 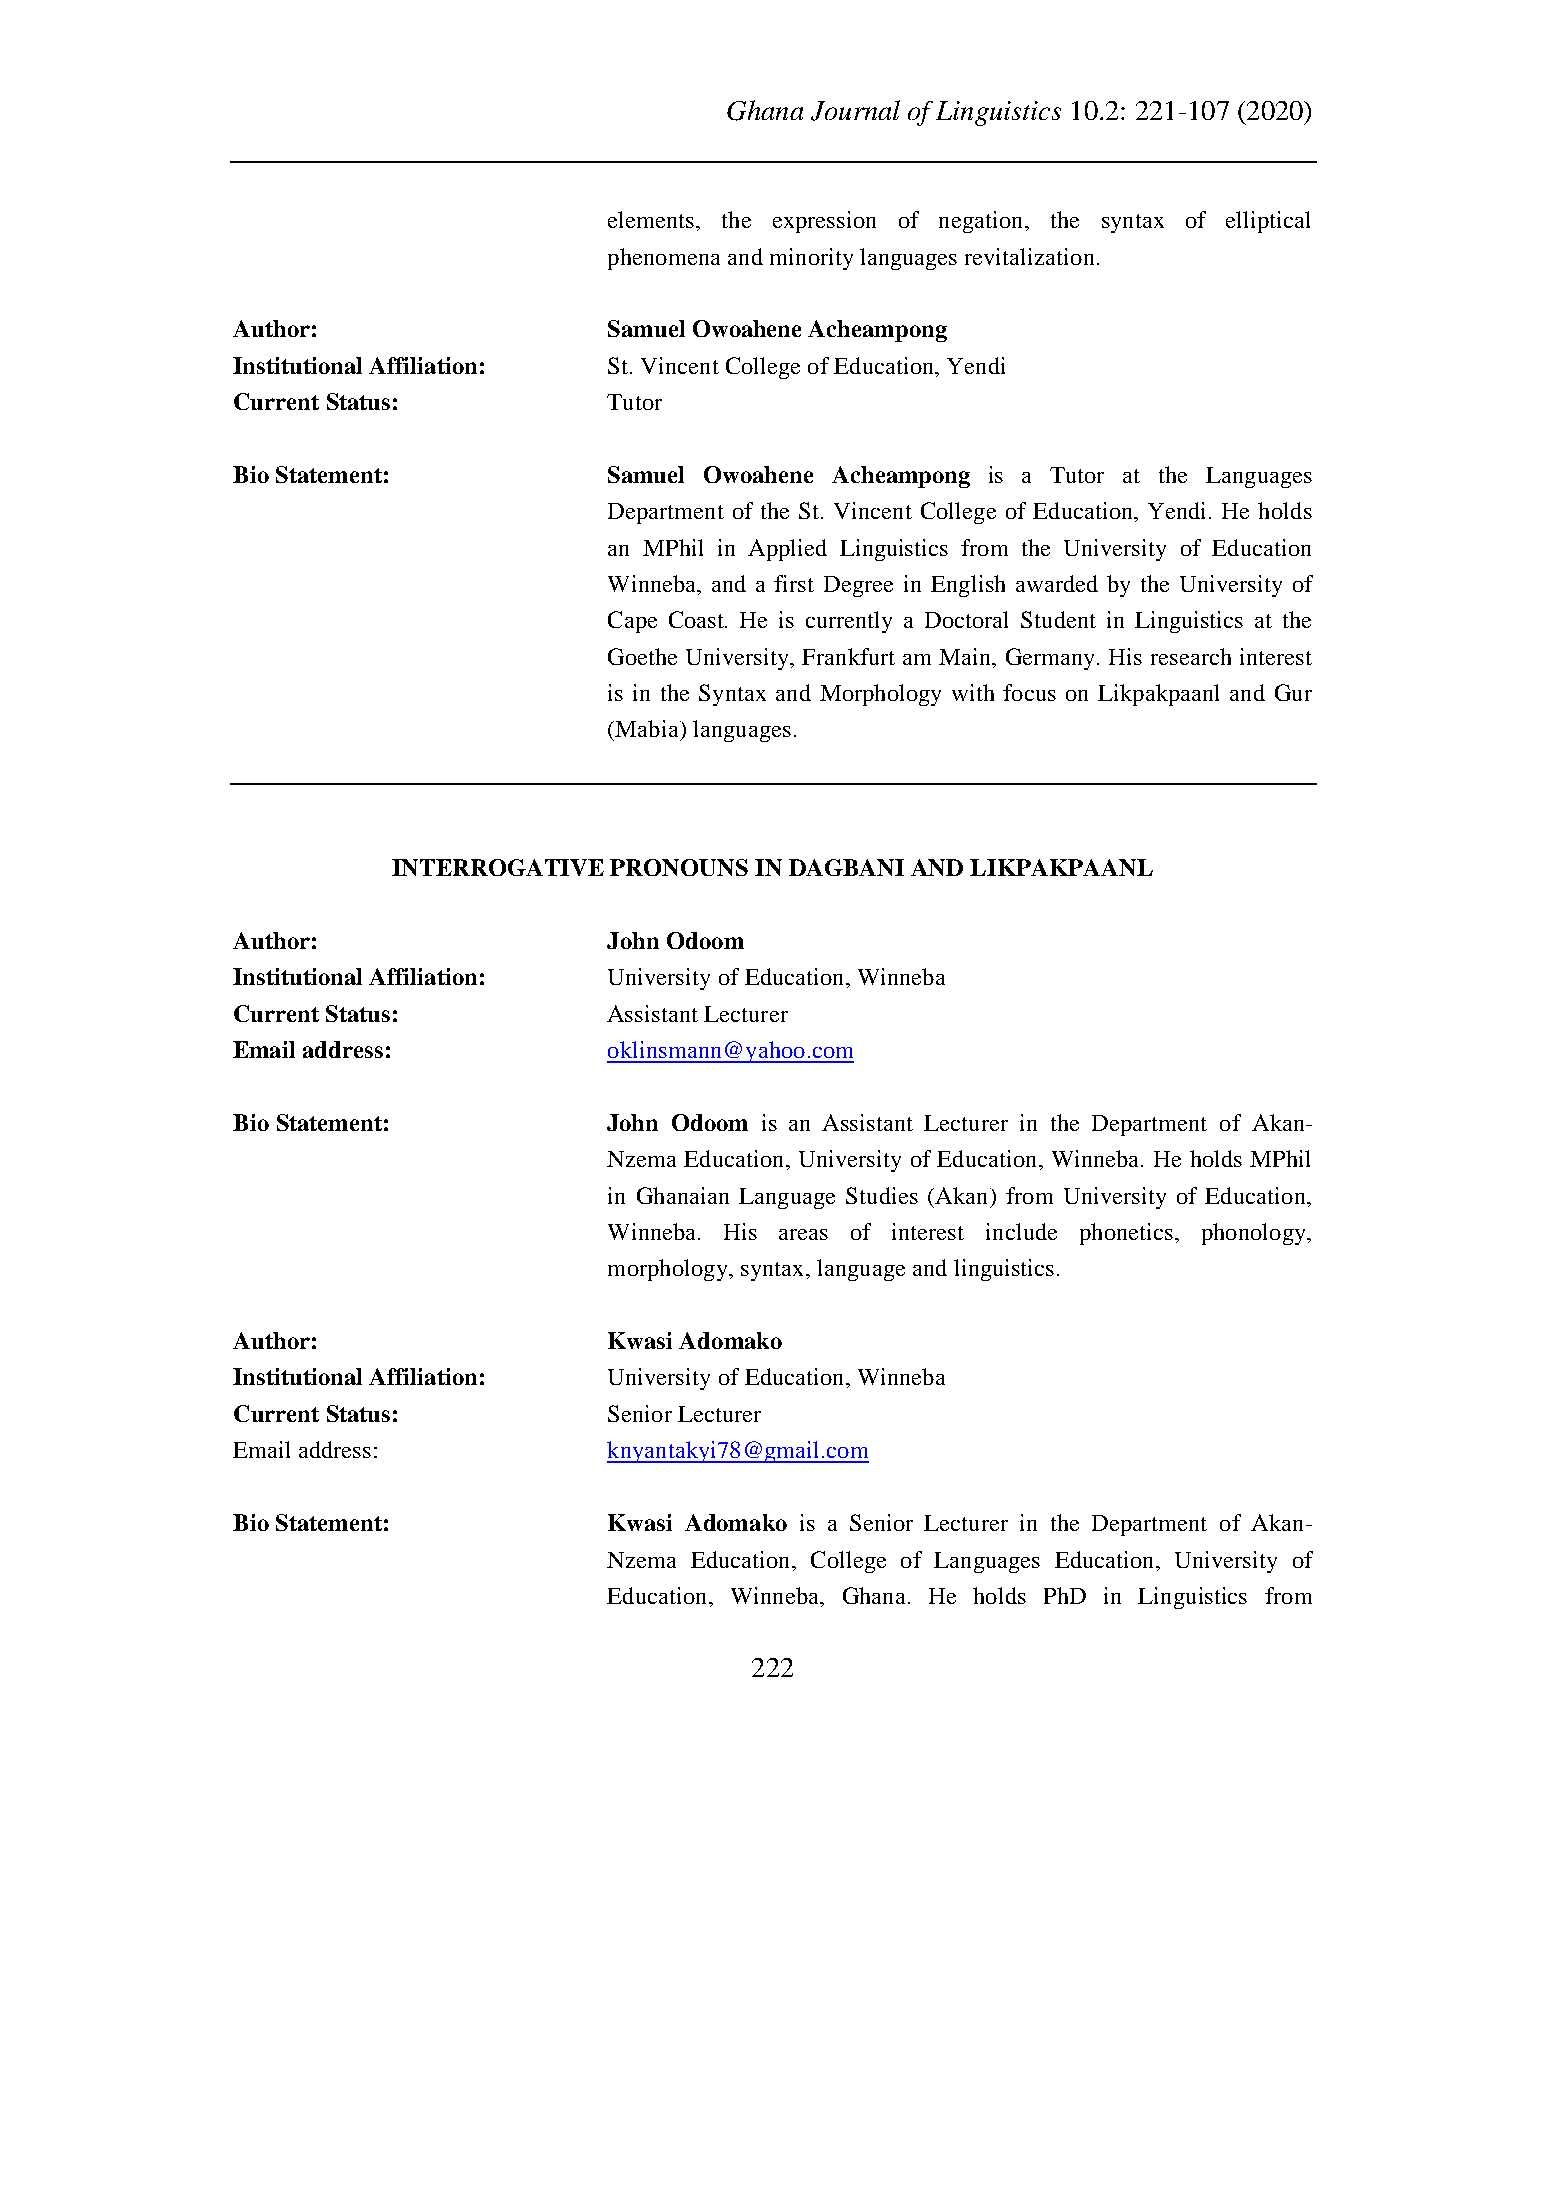 I want to click on areas, so click(x=803, y=1234).
